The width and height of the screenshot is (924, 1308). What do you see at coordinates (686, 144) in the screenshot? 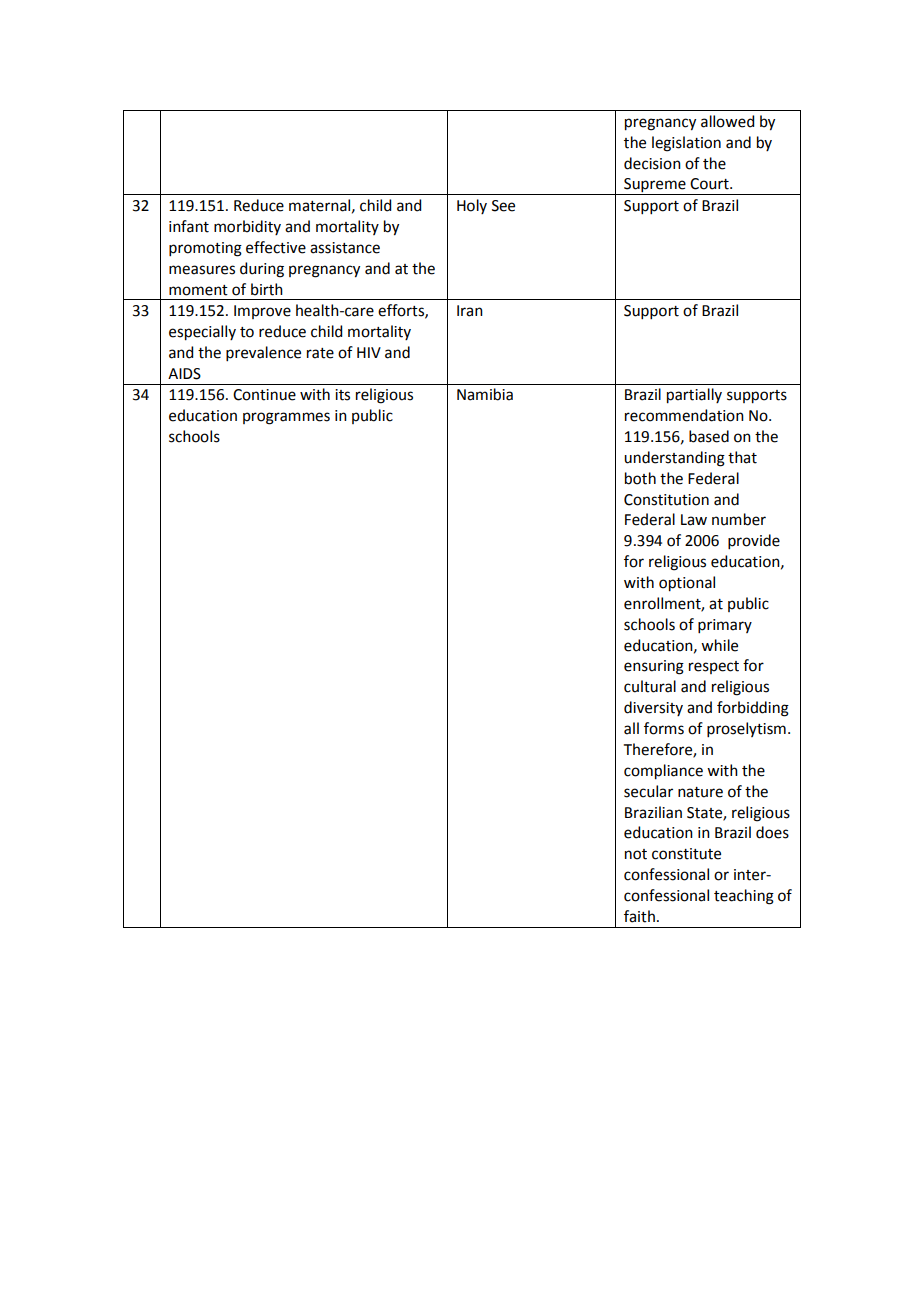
I see `legislation` at bounding box center [686, 144].
